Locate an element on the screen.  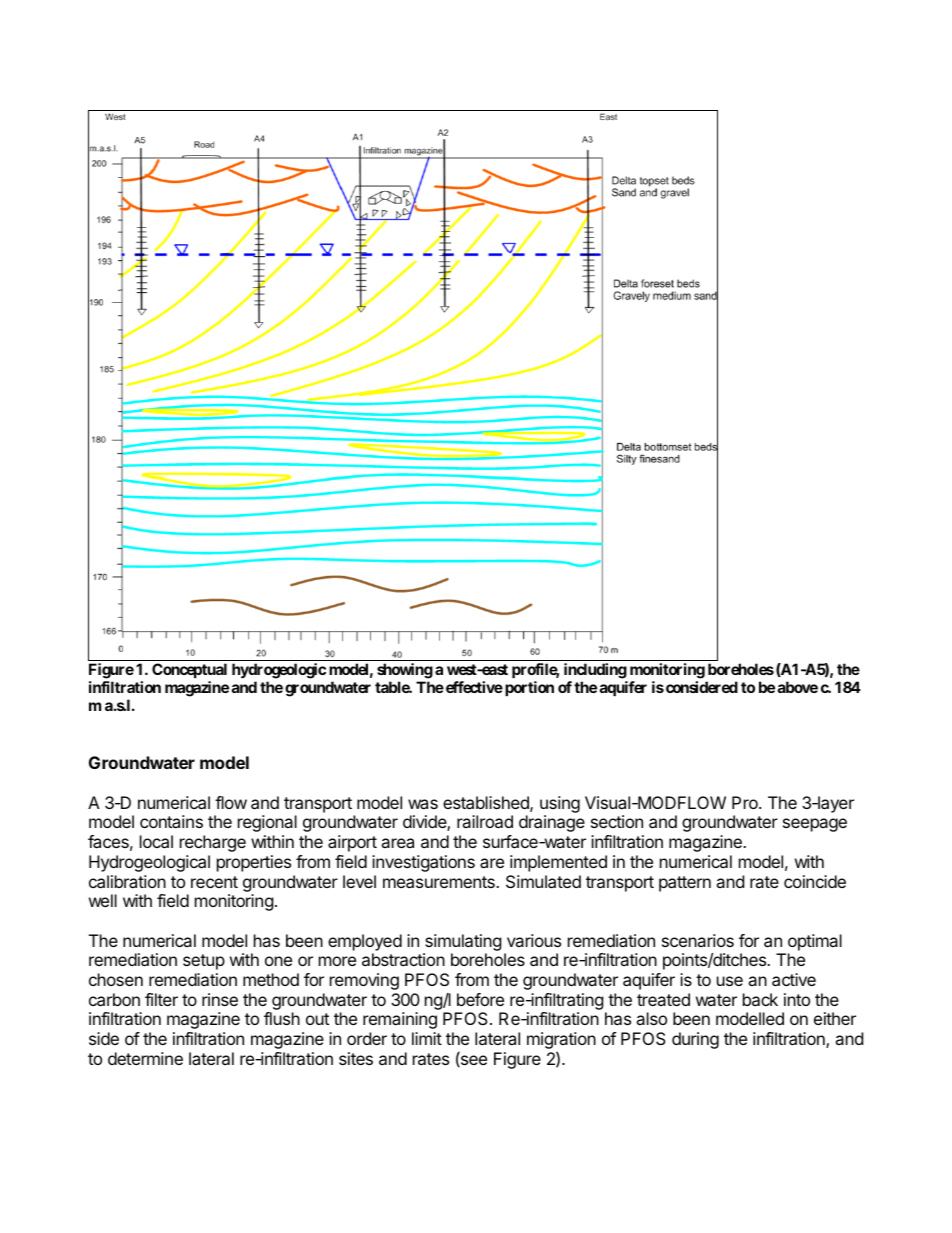
effective is located at coordinates (474, 687).
